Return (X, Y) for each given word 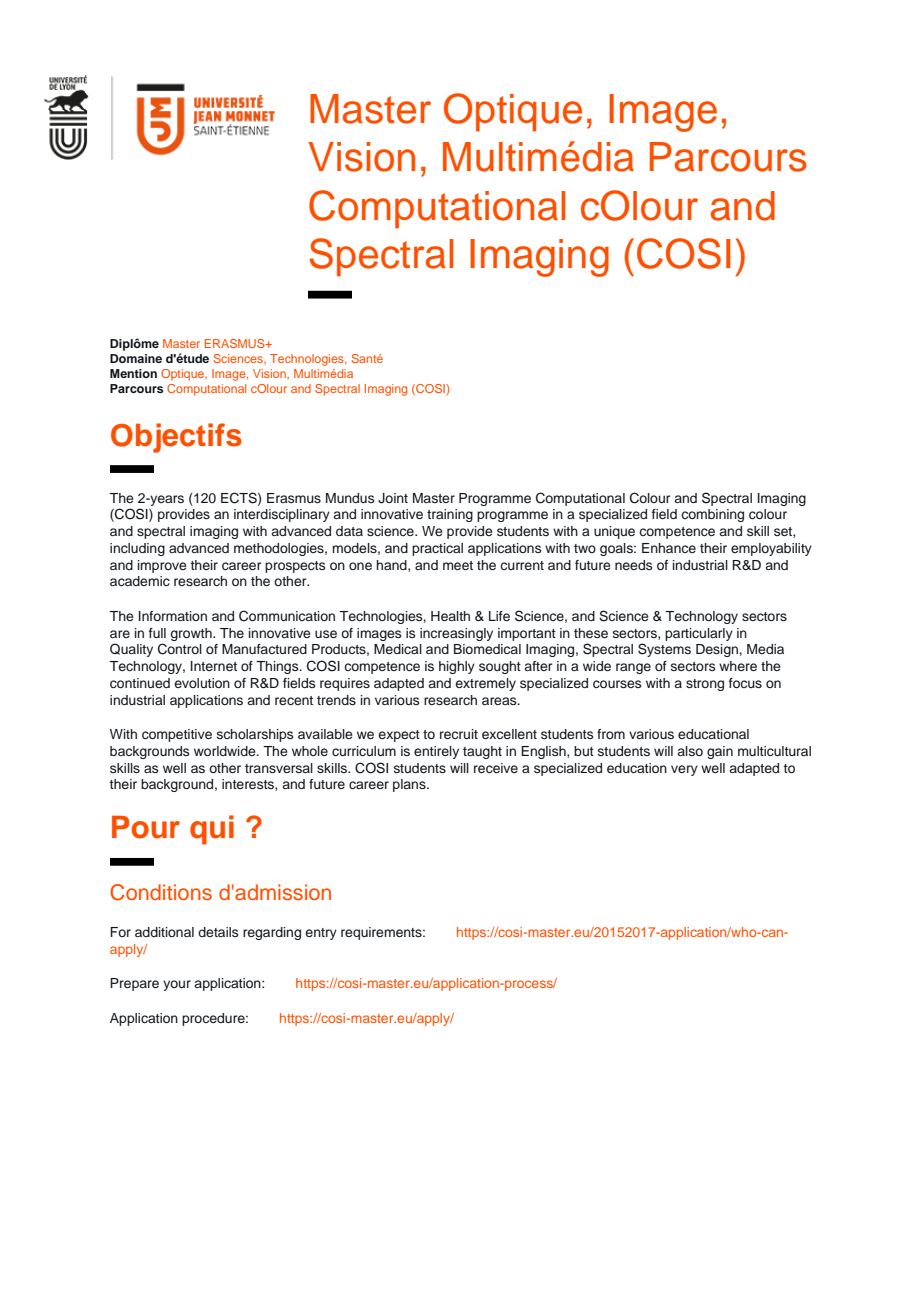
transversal (279, 768)
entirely (436, 752)
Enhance (669, 548)
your (177, 985)
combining (712, 515)
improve (162, 566)
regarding (272, 933)
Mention (133, 373)
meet (458, 565)
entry (321, 934)
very (684, 770)
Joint (393, 498)
